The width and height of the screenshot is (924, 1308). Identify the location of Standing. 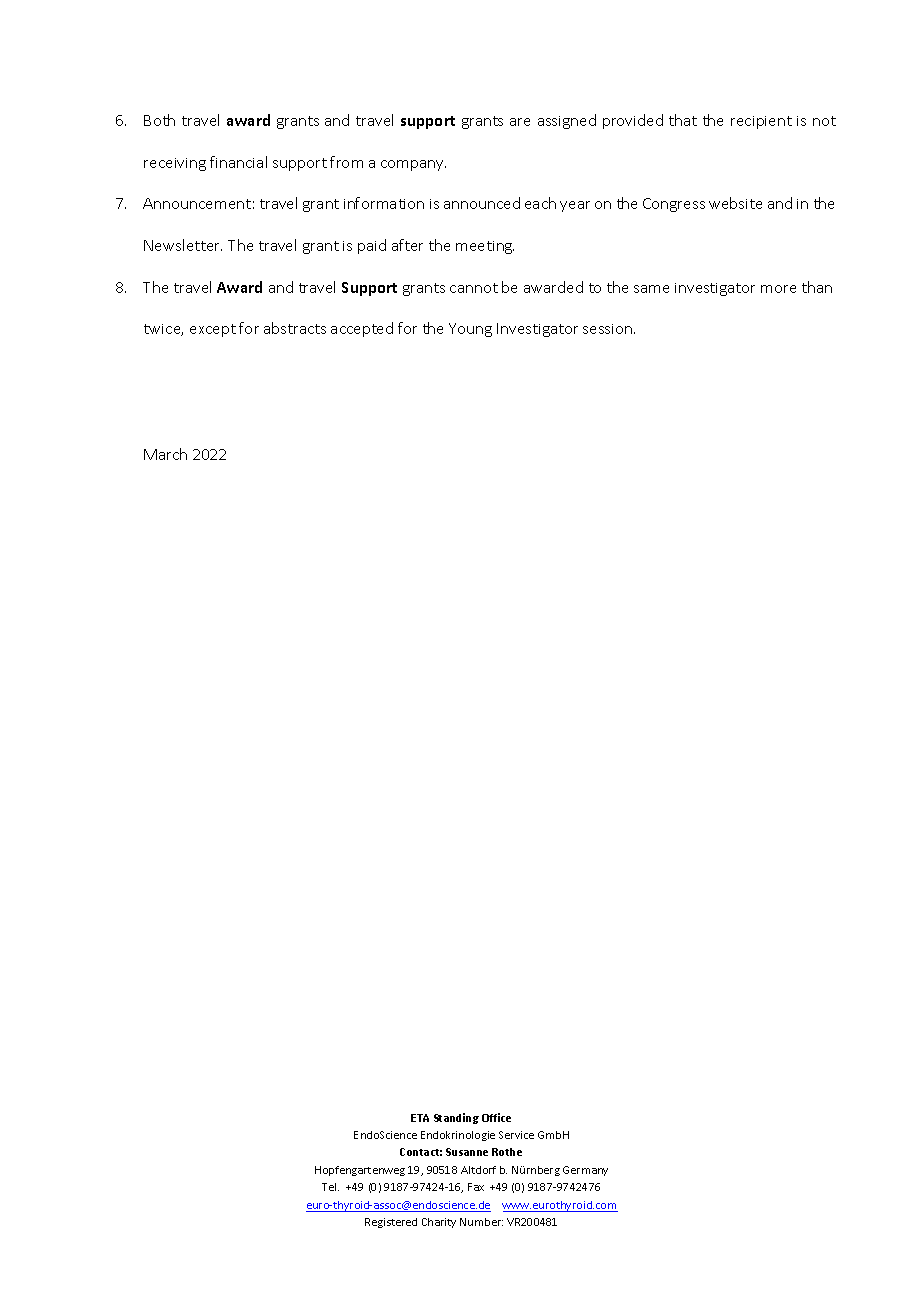
(456, 1118).
